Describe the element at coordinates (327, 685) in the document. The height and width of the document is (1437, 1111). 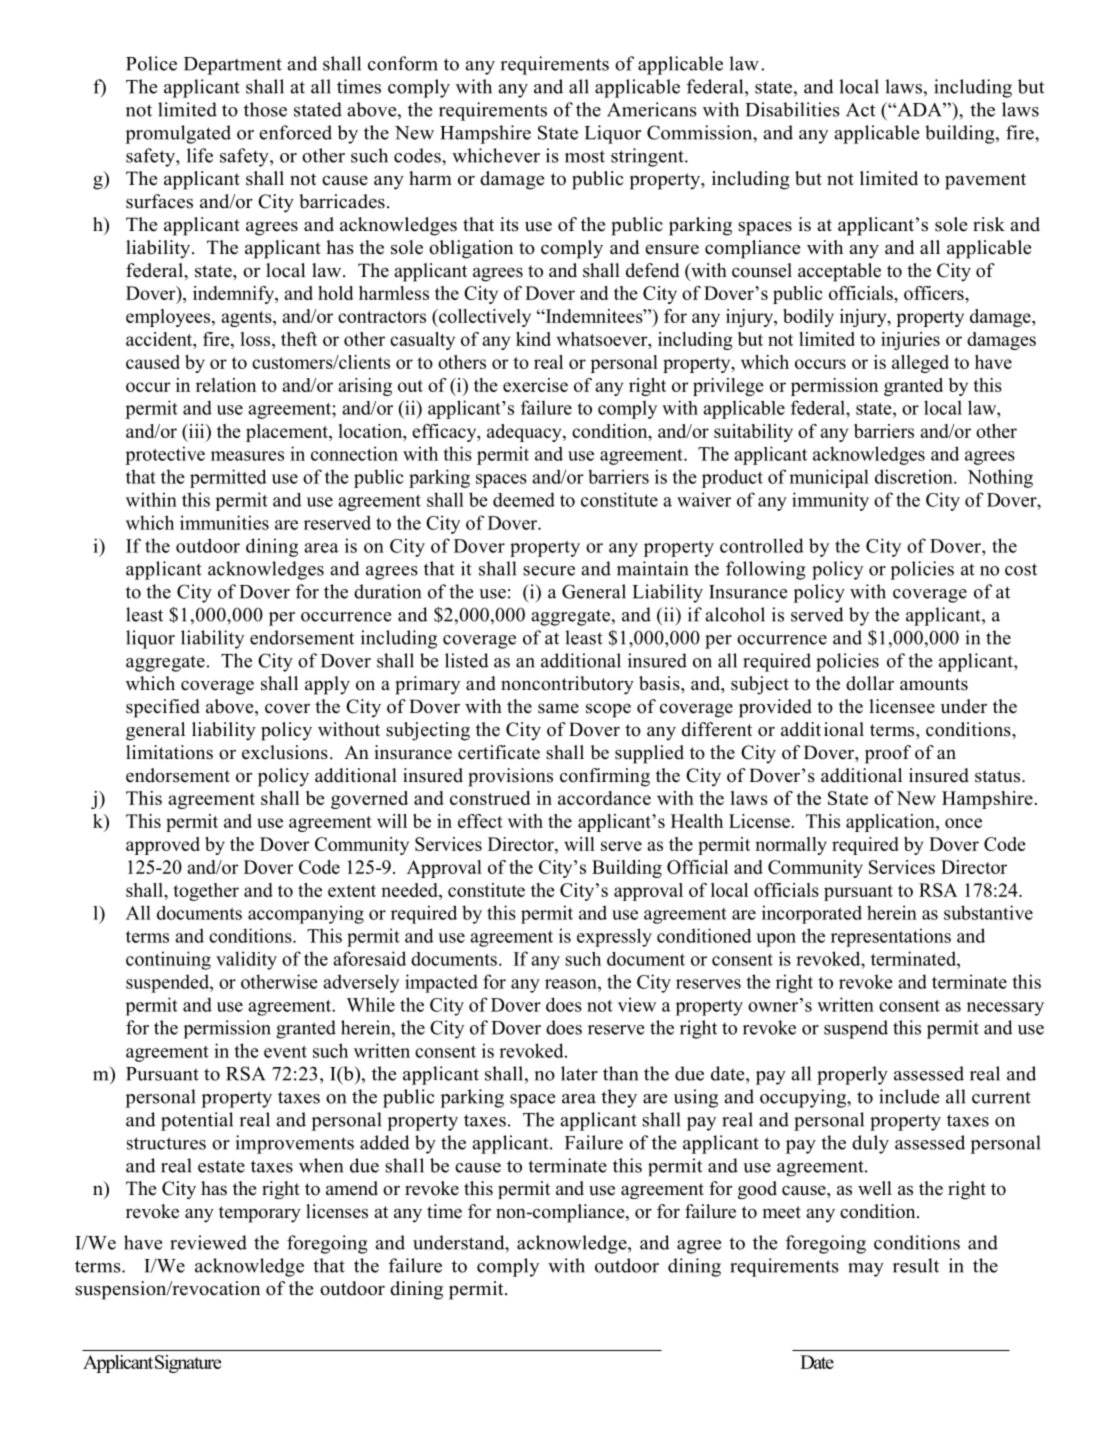
I see `apply` at that location.
